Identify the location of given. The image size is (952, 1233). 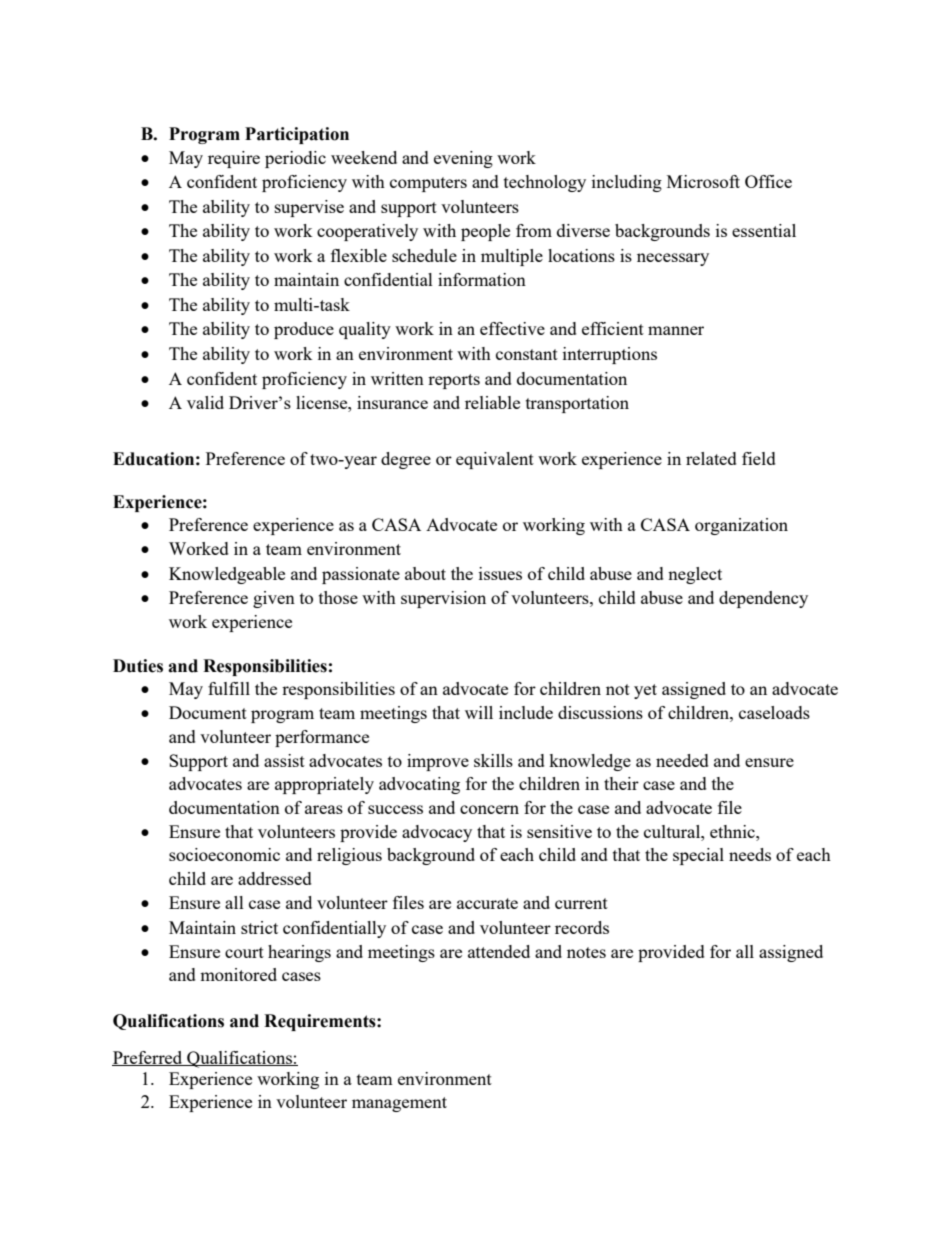
(274, 599).
